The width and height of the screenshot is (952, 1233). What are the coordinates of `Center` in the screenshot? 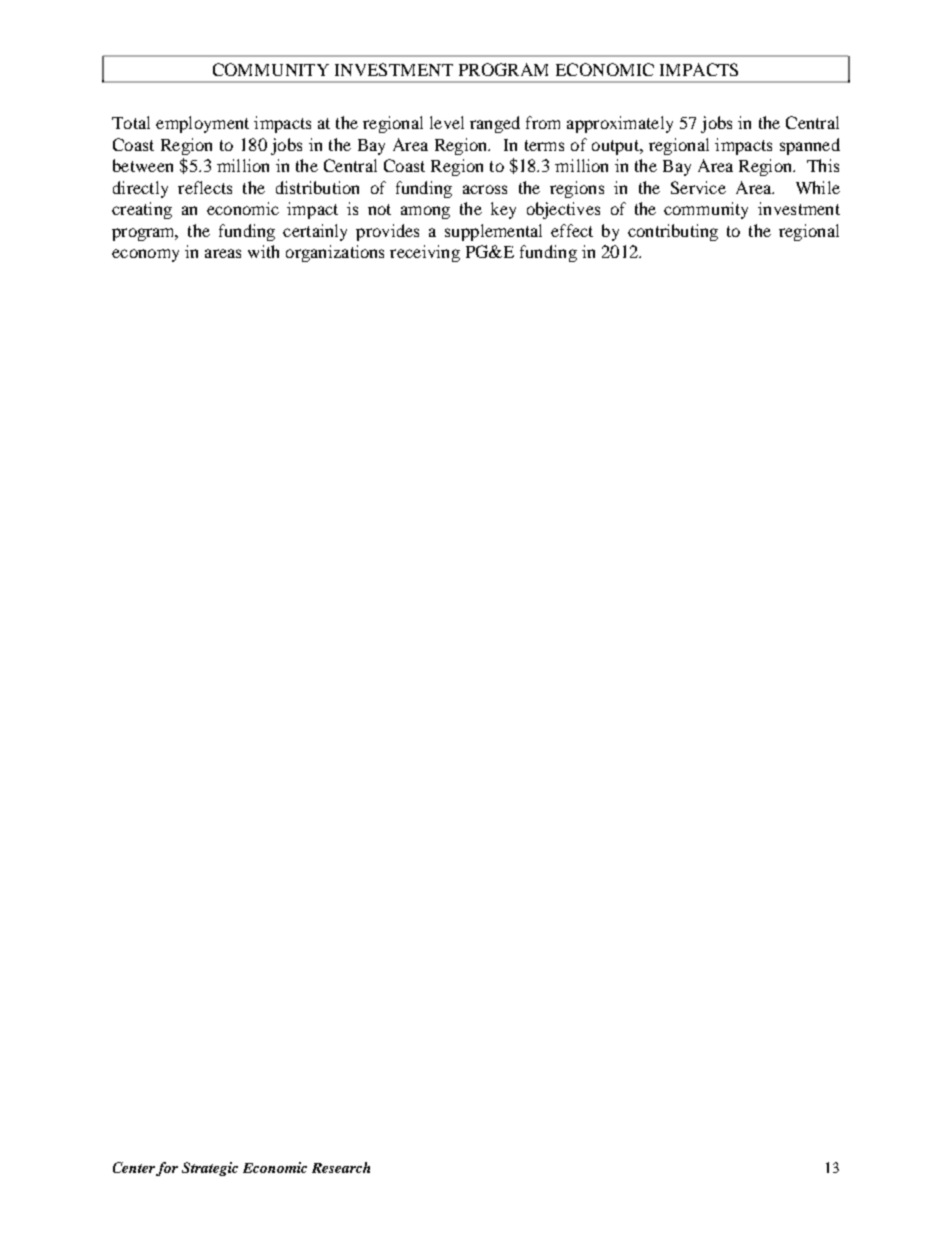 It's located at (134, 1167).
